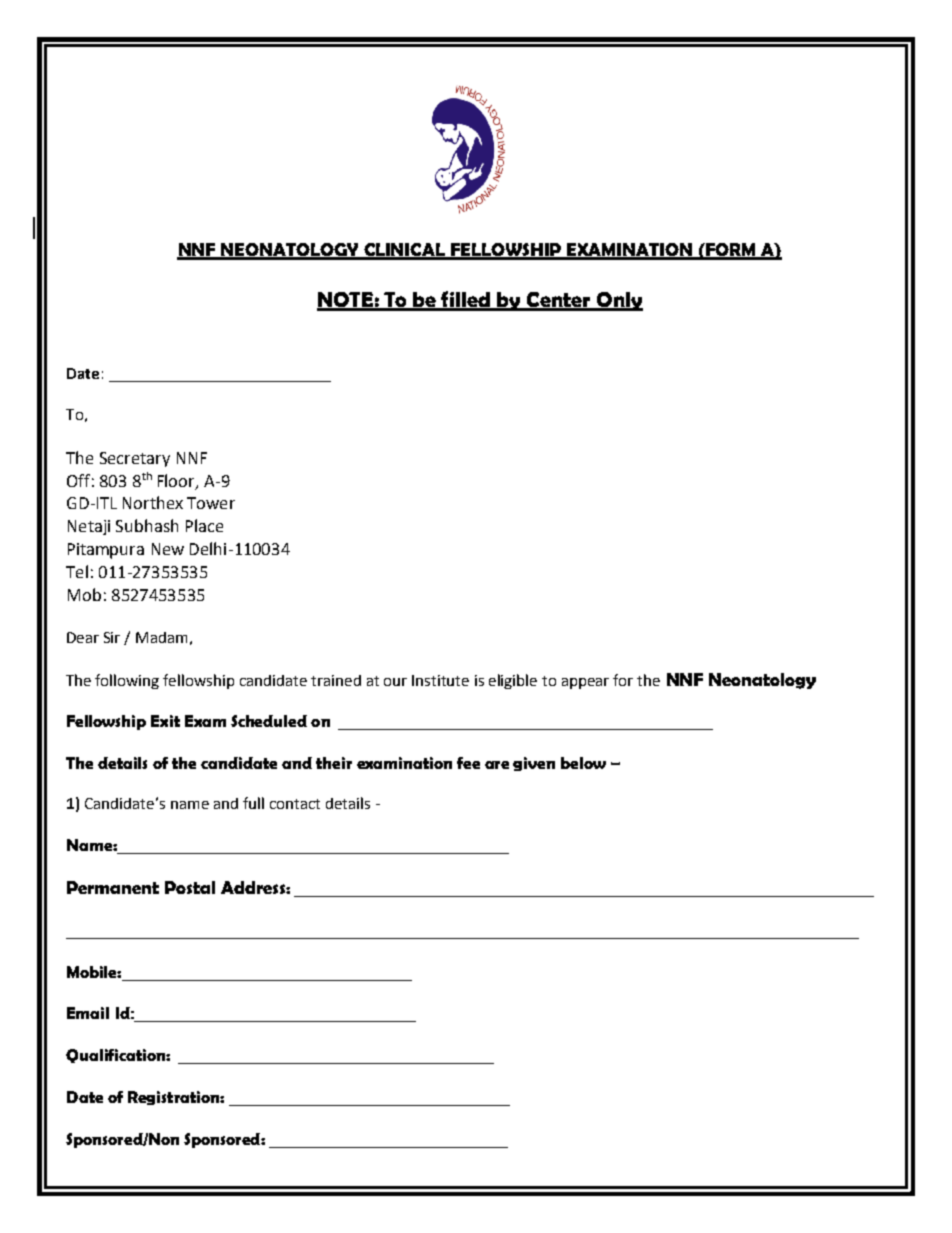  What do you see at coordinates (254, 887) in the screenshot?
I see `Address` at bounding box center [254, 887].
